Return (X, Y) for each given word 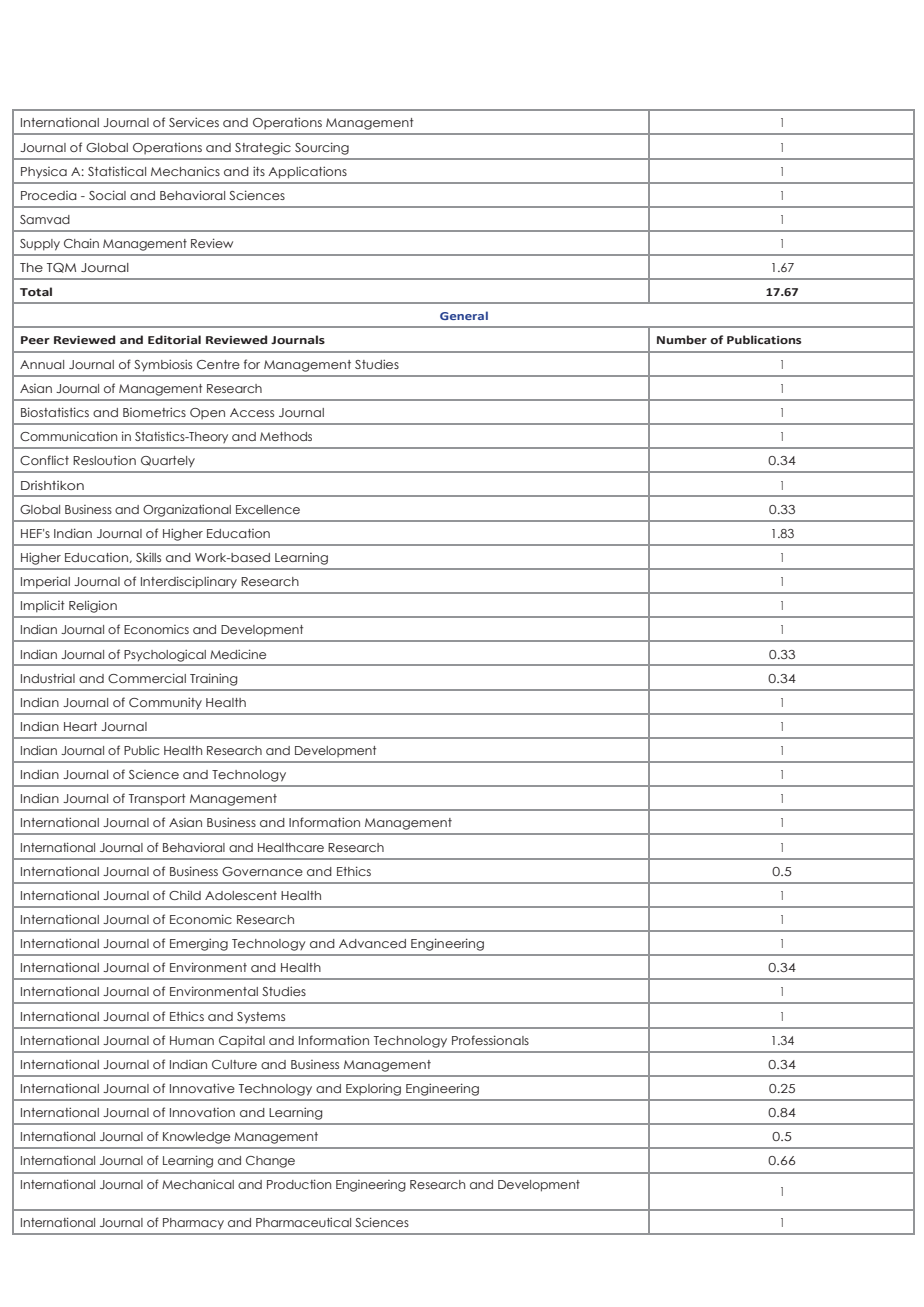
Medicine (238, 654)
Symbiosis (163, 365)
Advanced (372, 943)
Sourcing (322, 148)
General (464, 315)
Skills (148, 557)
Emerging (199, 944)
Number (682, 339)
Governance (262, 871)
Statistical (117, 171)
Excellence (268, 509)
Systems (261, 1017)
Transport (157, 800)
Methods (286, 436)
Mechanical (198, 1184)
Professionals (490, 1040)
